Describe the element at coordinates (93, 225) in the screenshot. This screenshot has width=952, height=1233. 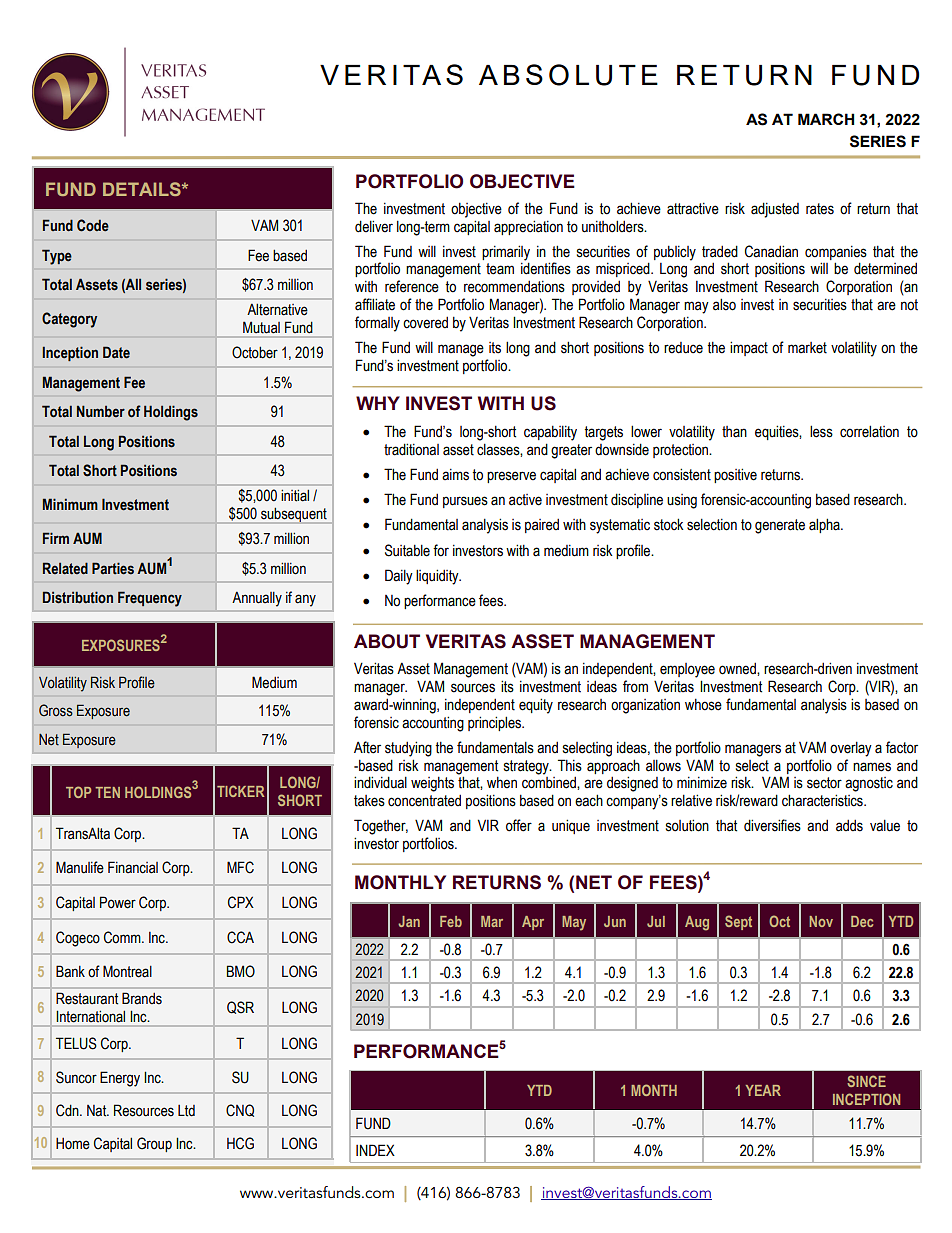
I see `Code` at that location.
